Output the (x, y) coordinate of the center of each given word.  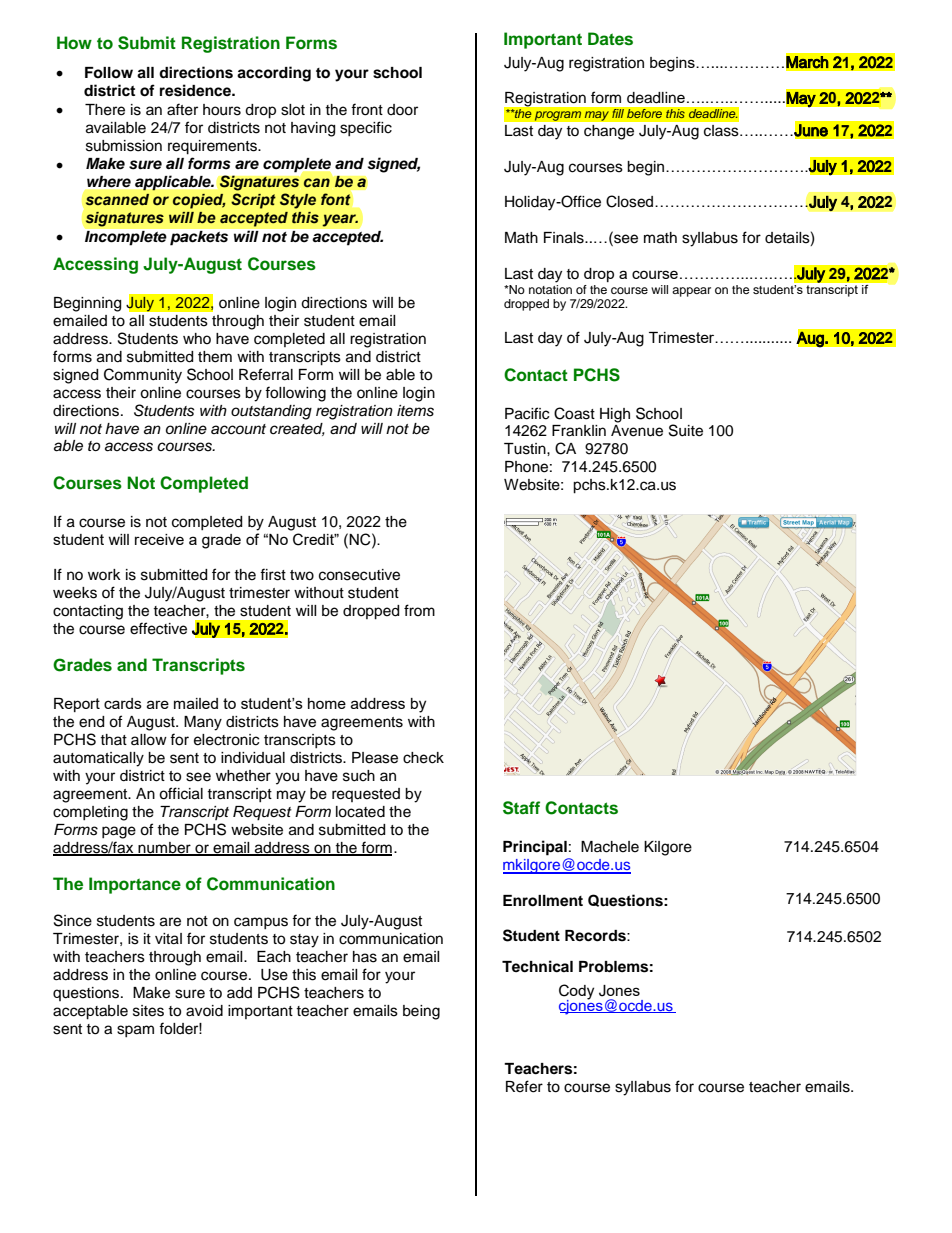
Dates (610, 39)
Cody (576, 992)
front (367, 109)
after (182, 109)
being (421, 1012)
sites (148, 1011)
